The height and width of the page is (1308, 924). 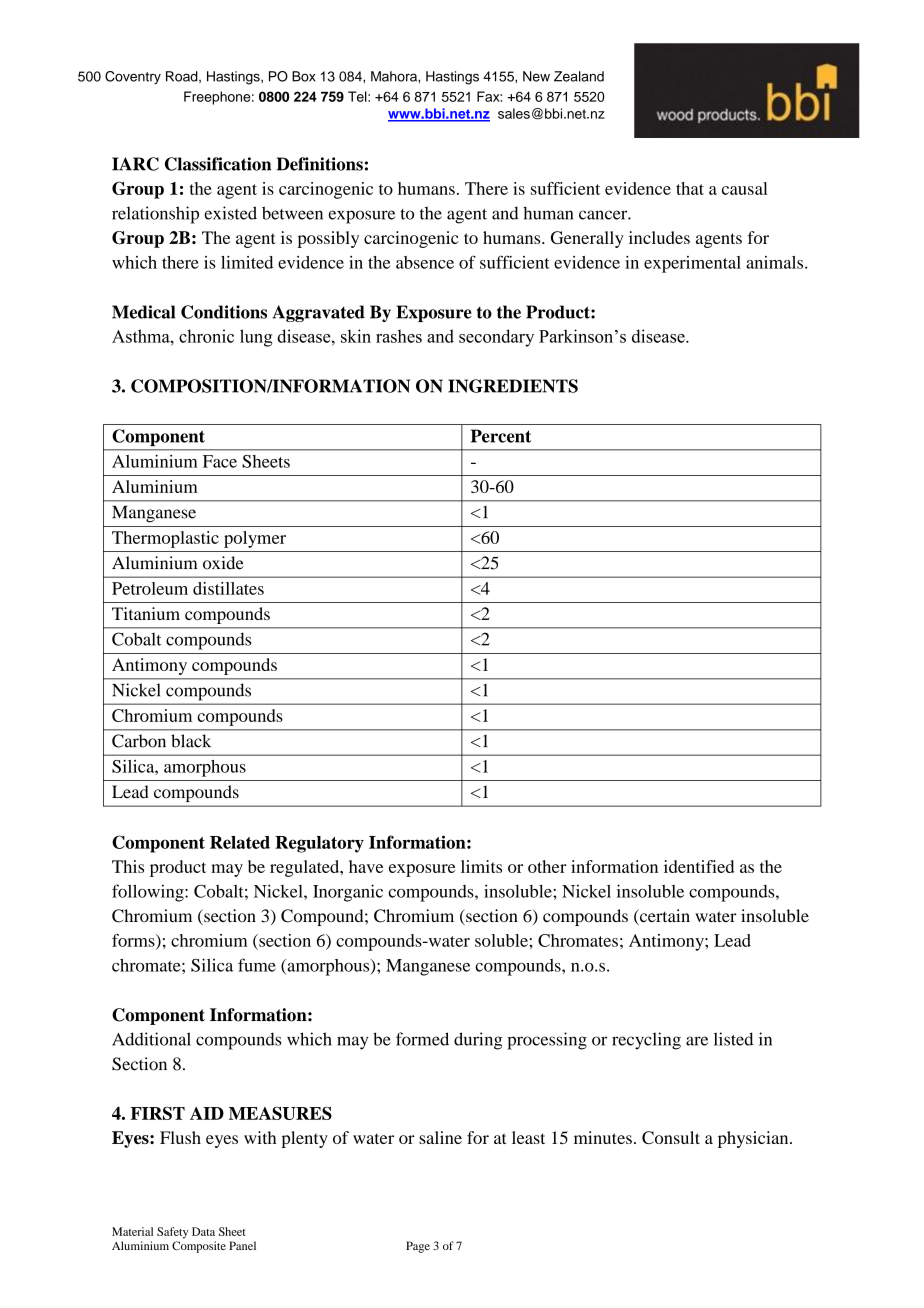 What do you see at coordinates (218, 164) in the page?
I see `Classification` at bounding box center [218, 164].
